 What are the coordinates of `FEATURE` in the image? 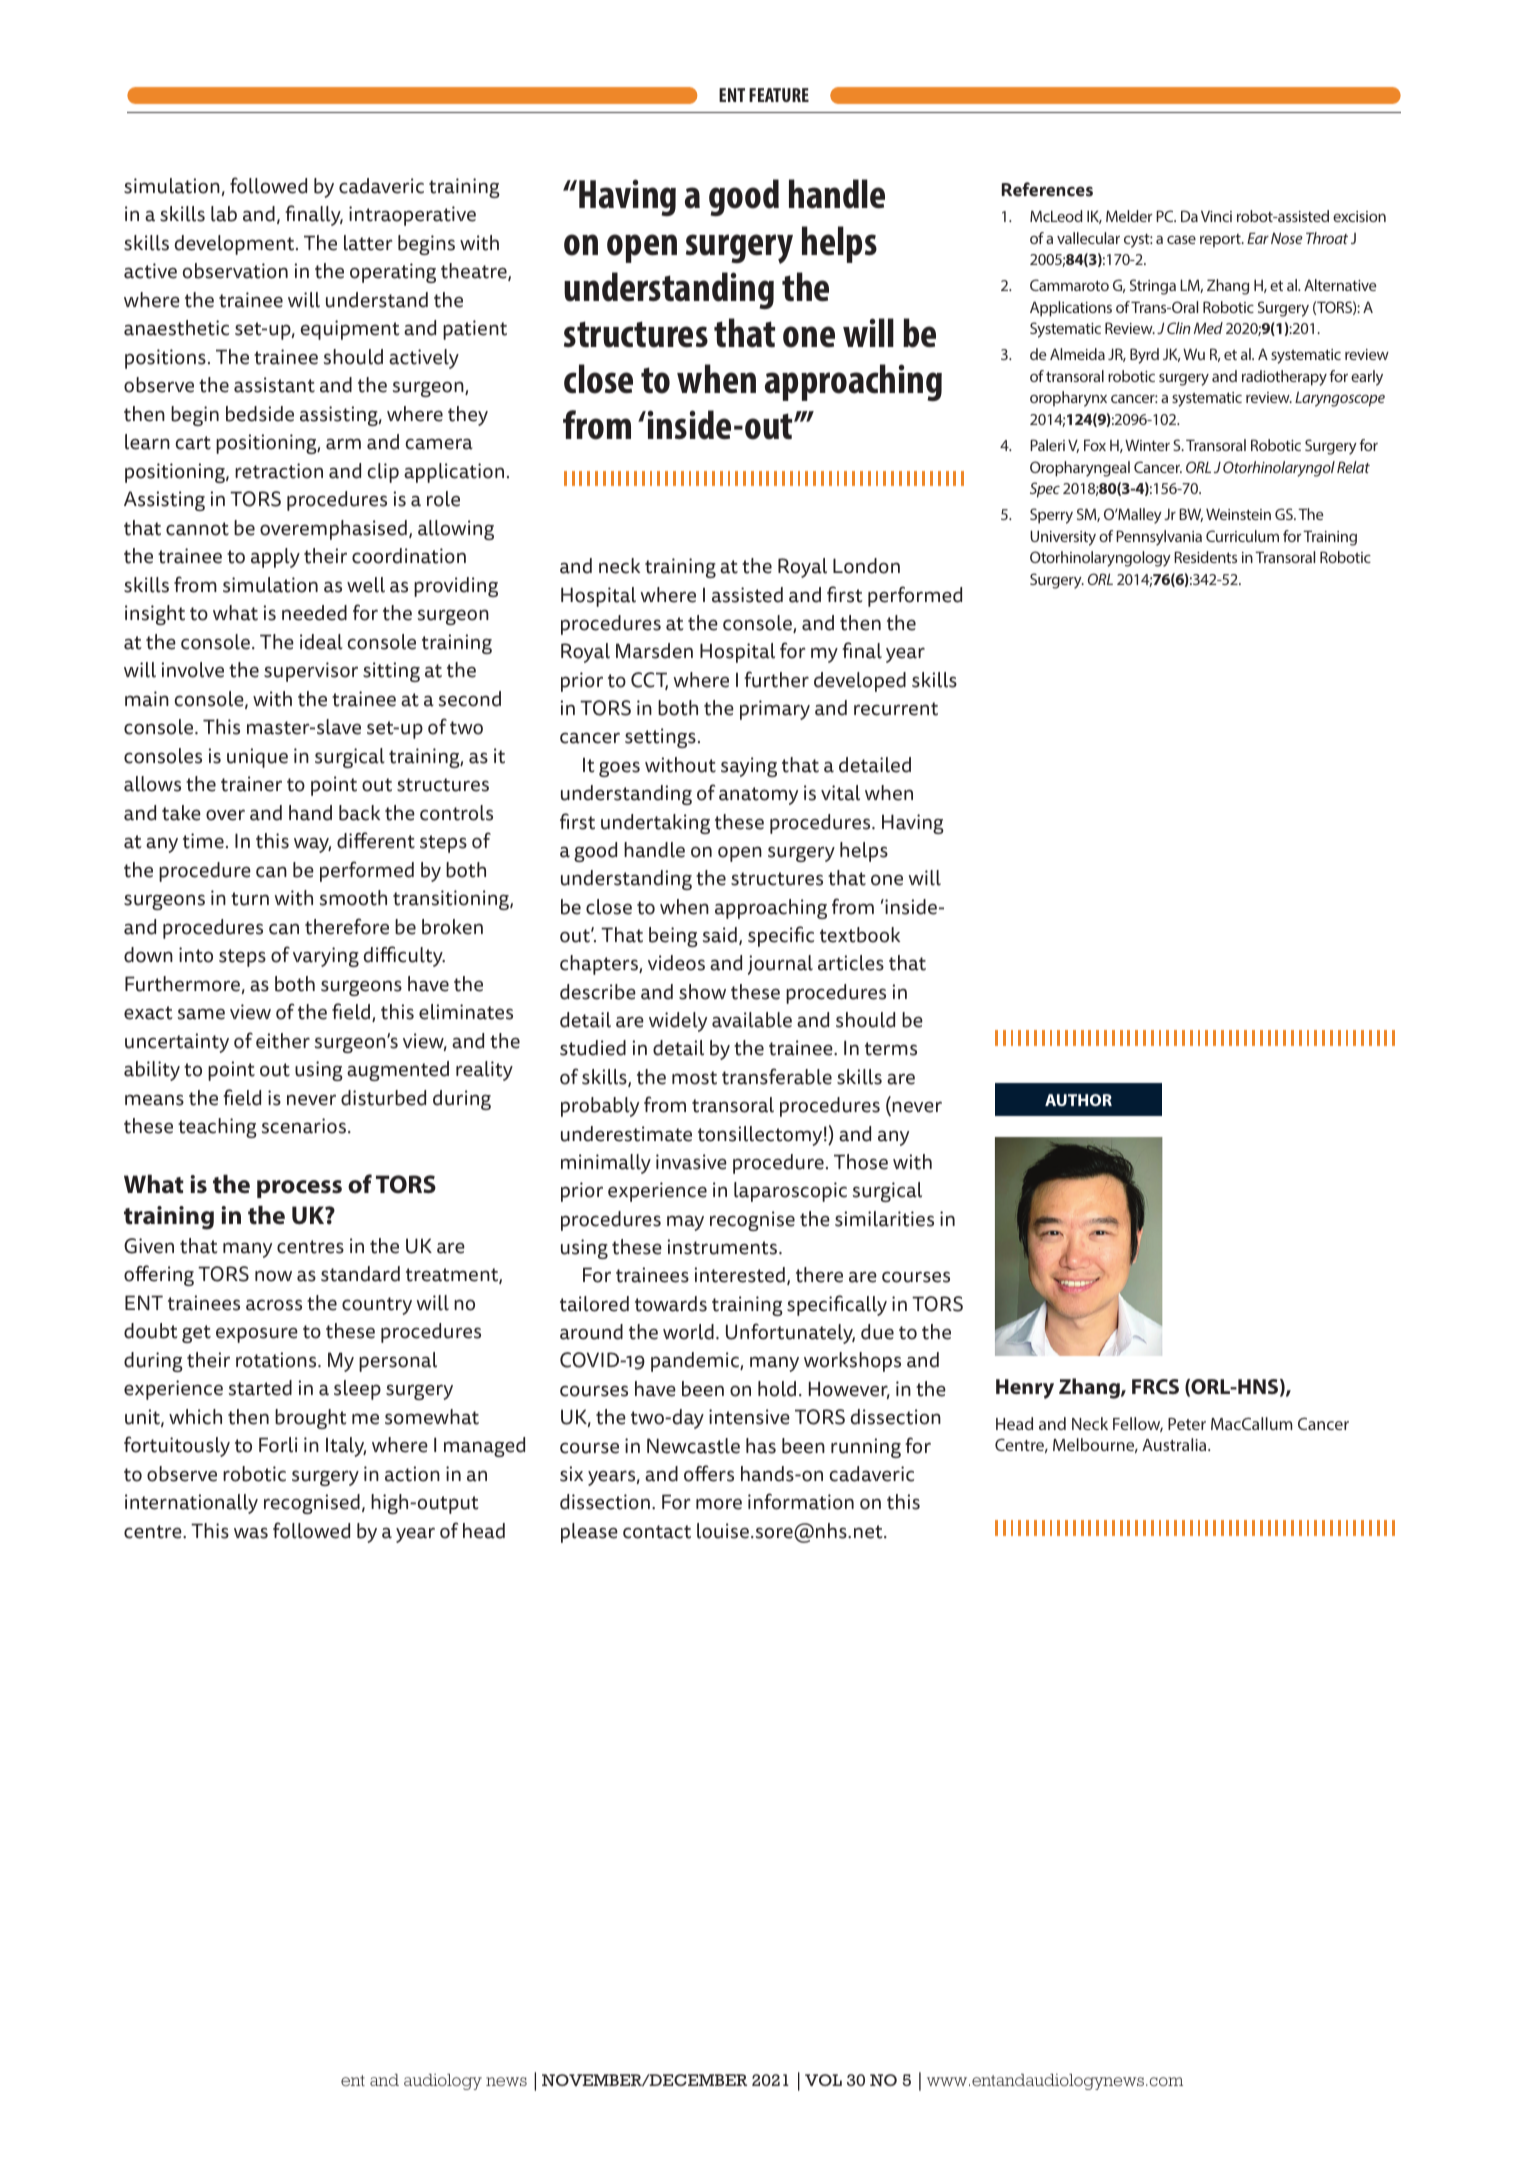 It's located at (779, 95).
